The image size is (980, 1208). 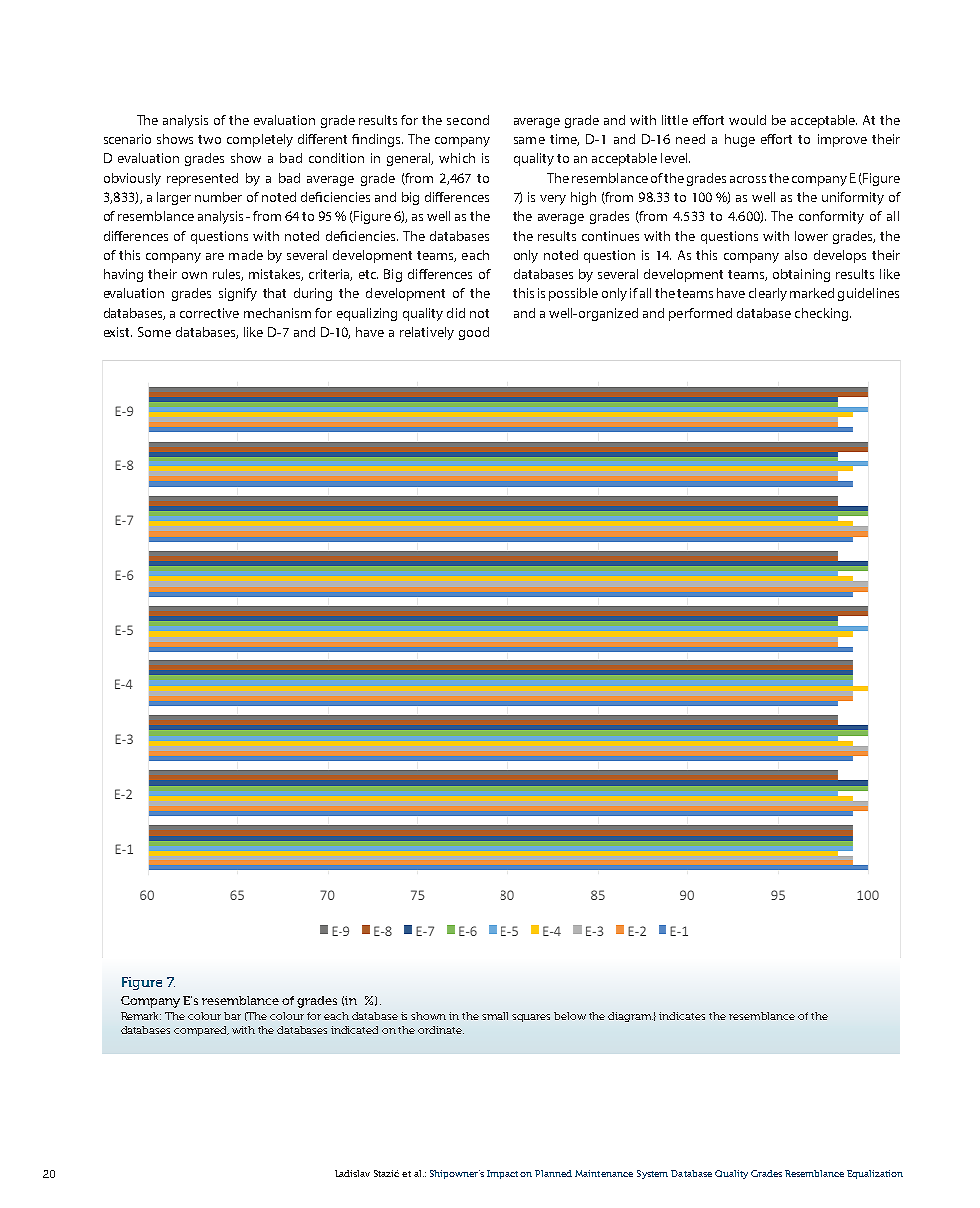 What do you see at coordinates (118, 332) in the screenshot?
I see `exist` at bounding box center [118, 332].
